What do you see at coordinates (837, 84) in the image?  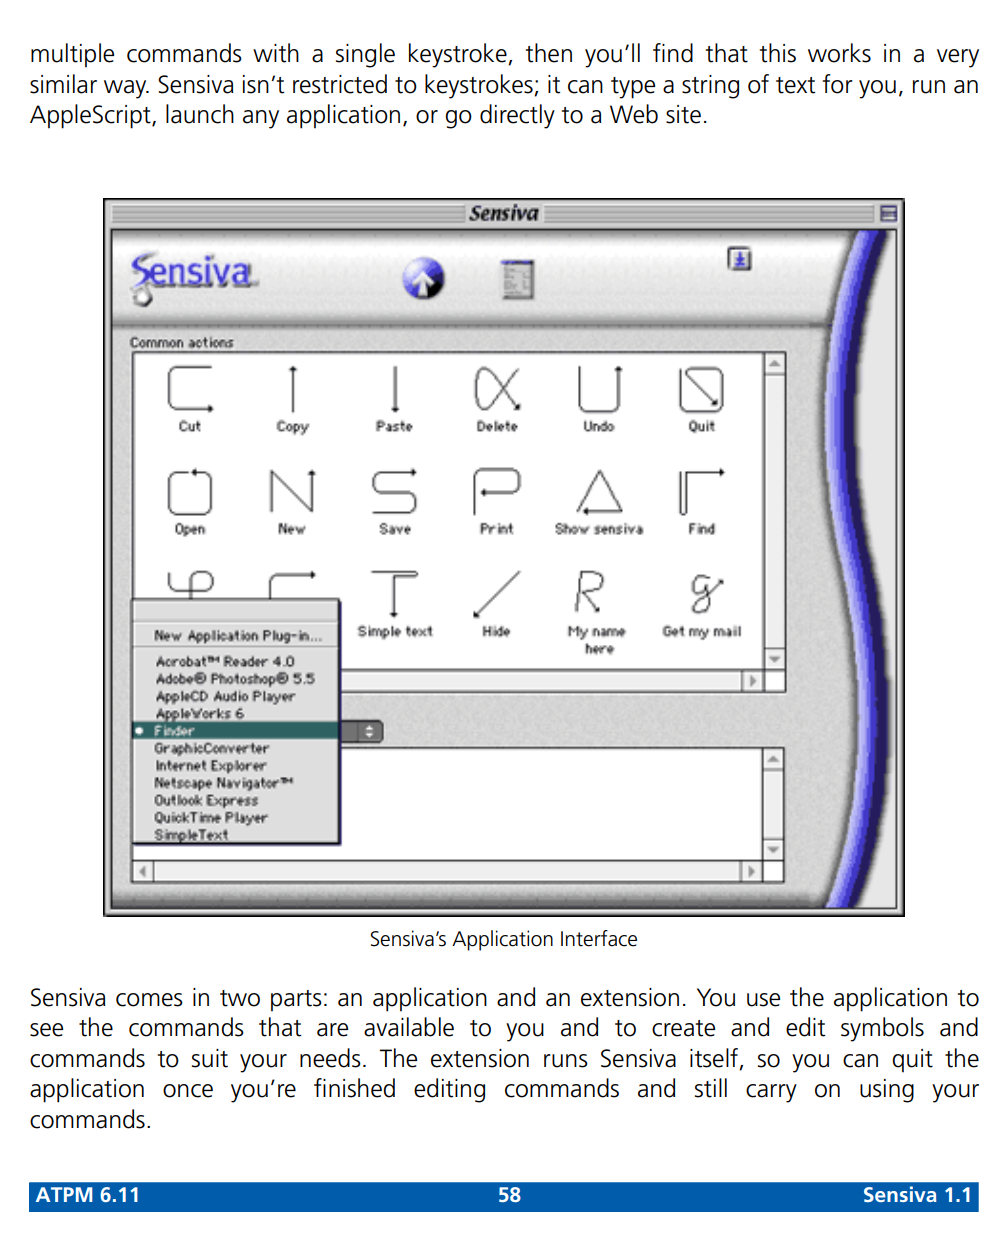 I see `for` at bounding box center [837, 84].
